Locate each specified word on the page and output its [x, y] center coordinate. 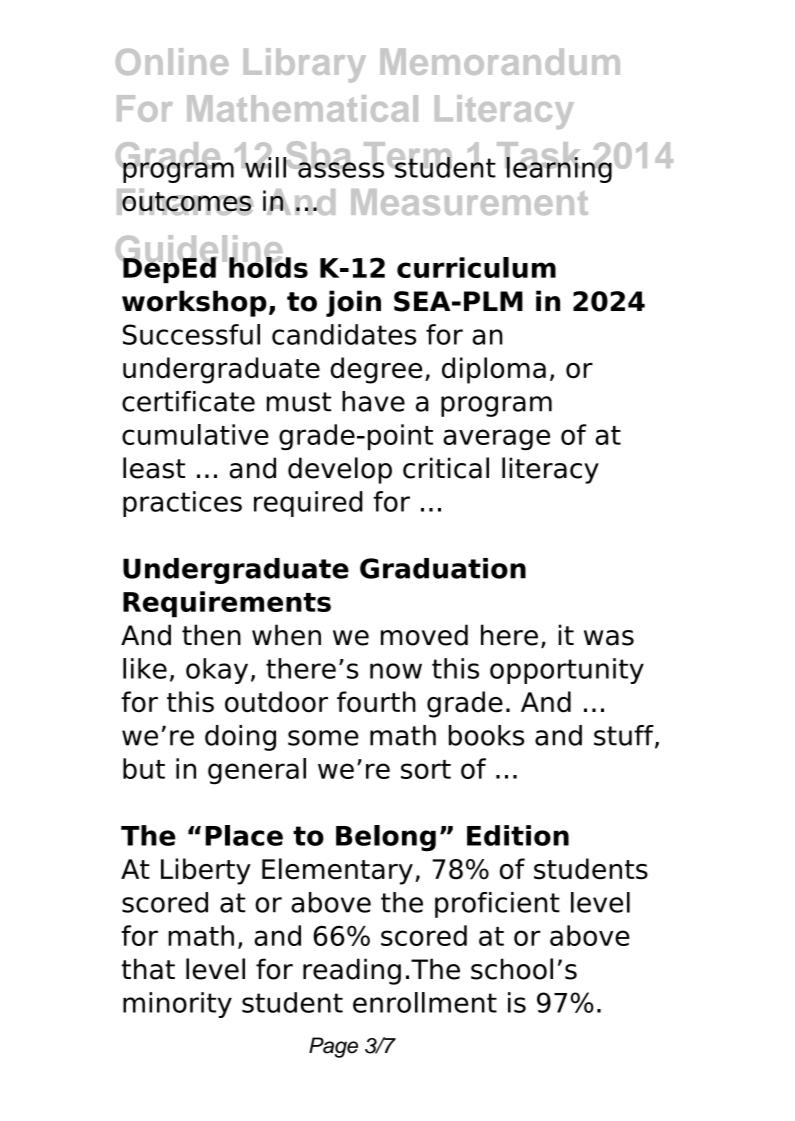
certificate [188, 401]
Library [305, 65]
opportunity [567, 671]
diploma [494, 370]
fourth [376, 702]
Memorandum [500, 61]
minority [177, 1005]
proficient [497, 905]
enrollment [425, 1002]
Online [172, 61]
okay [217, 671]
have [373, 401]
